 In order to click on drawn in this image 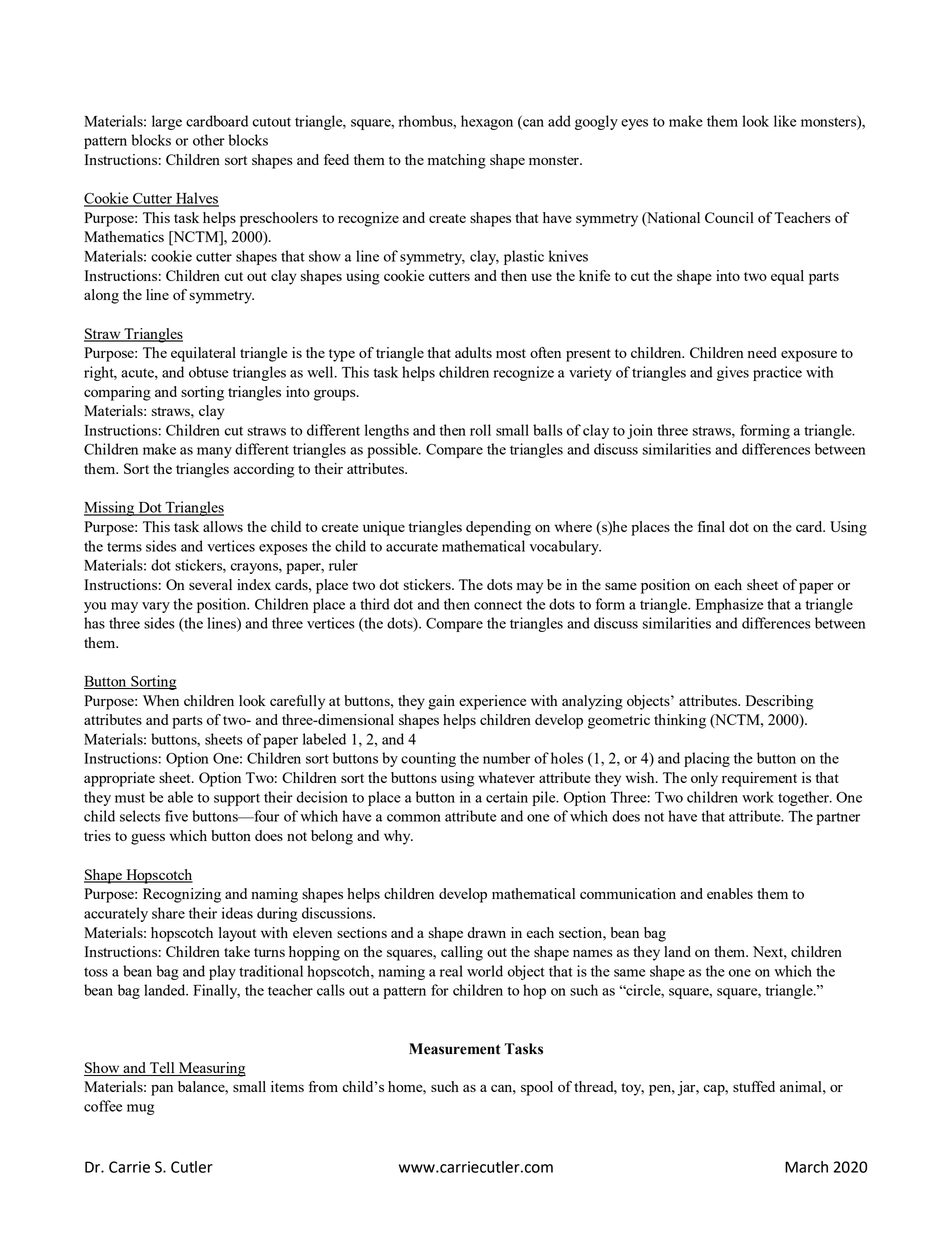, I will do `click(486, 932)`.
